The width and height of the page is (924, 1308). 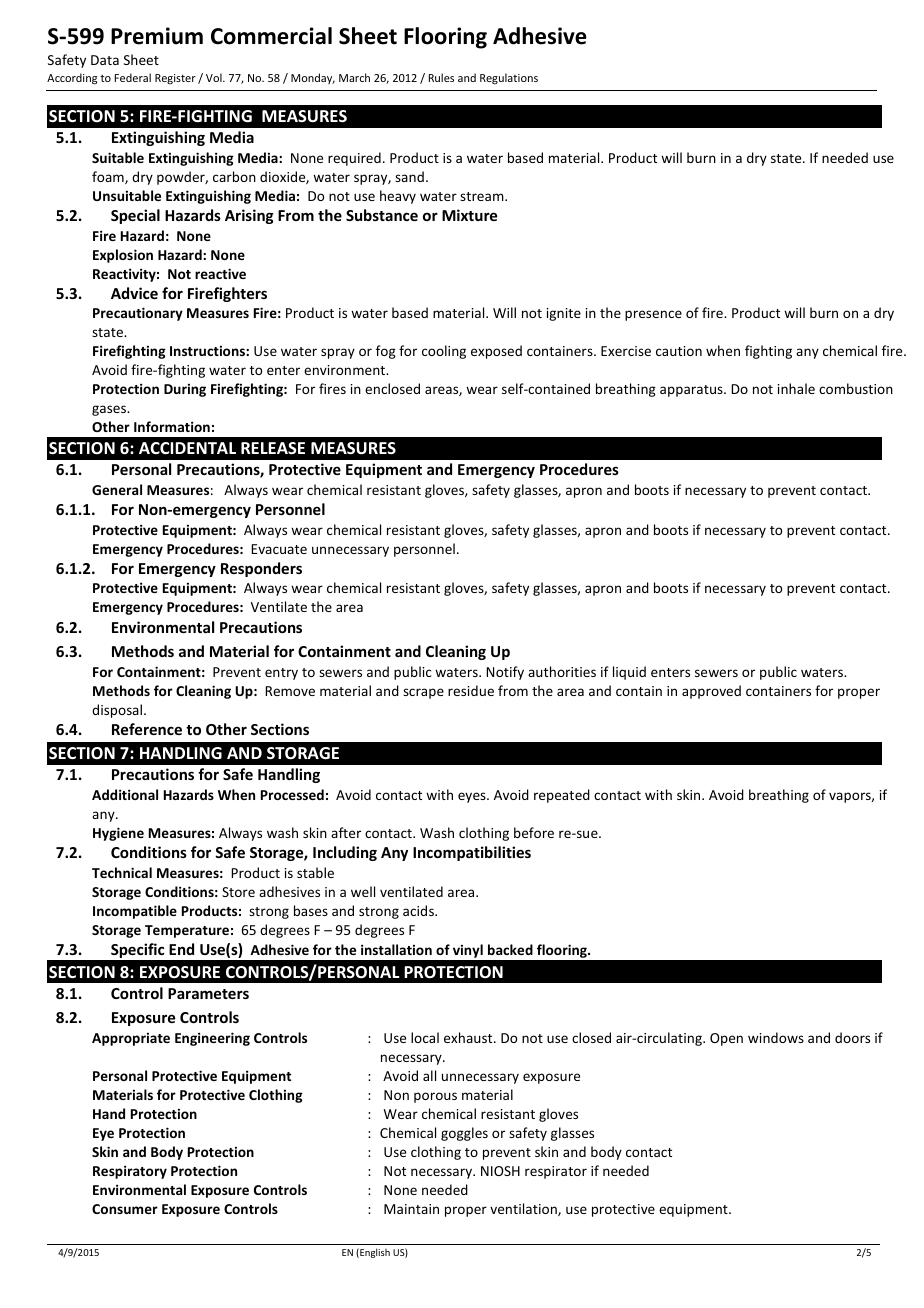 What do you see at coordinates (135, 912) in the page?
I see `Incompatible` at bounding box center [135, 912].
